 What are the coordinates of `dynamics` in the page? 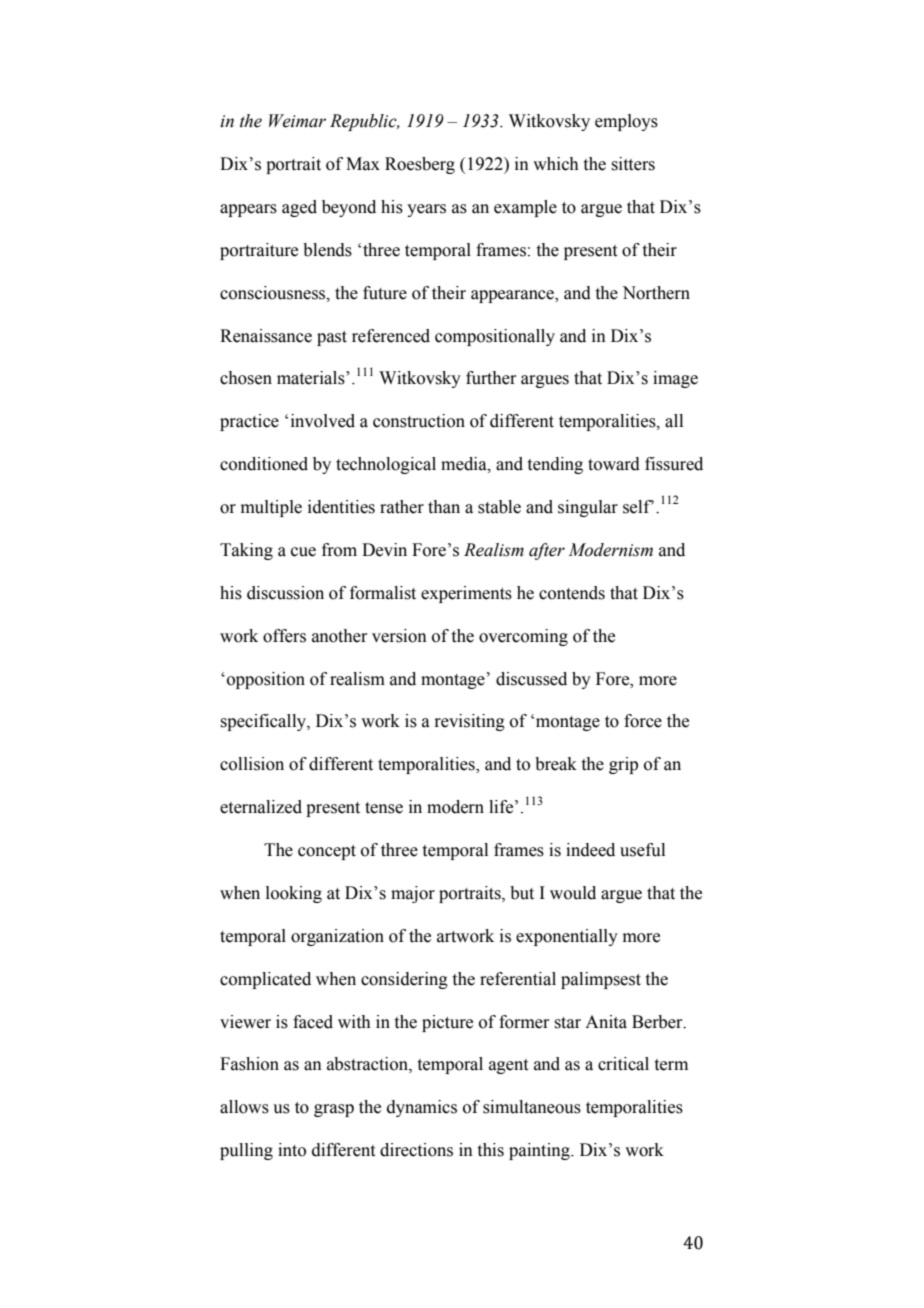 It's located at (422, 1108).
